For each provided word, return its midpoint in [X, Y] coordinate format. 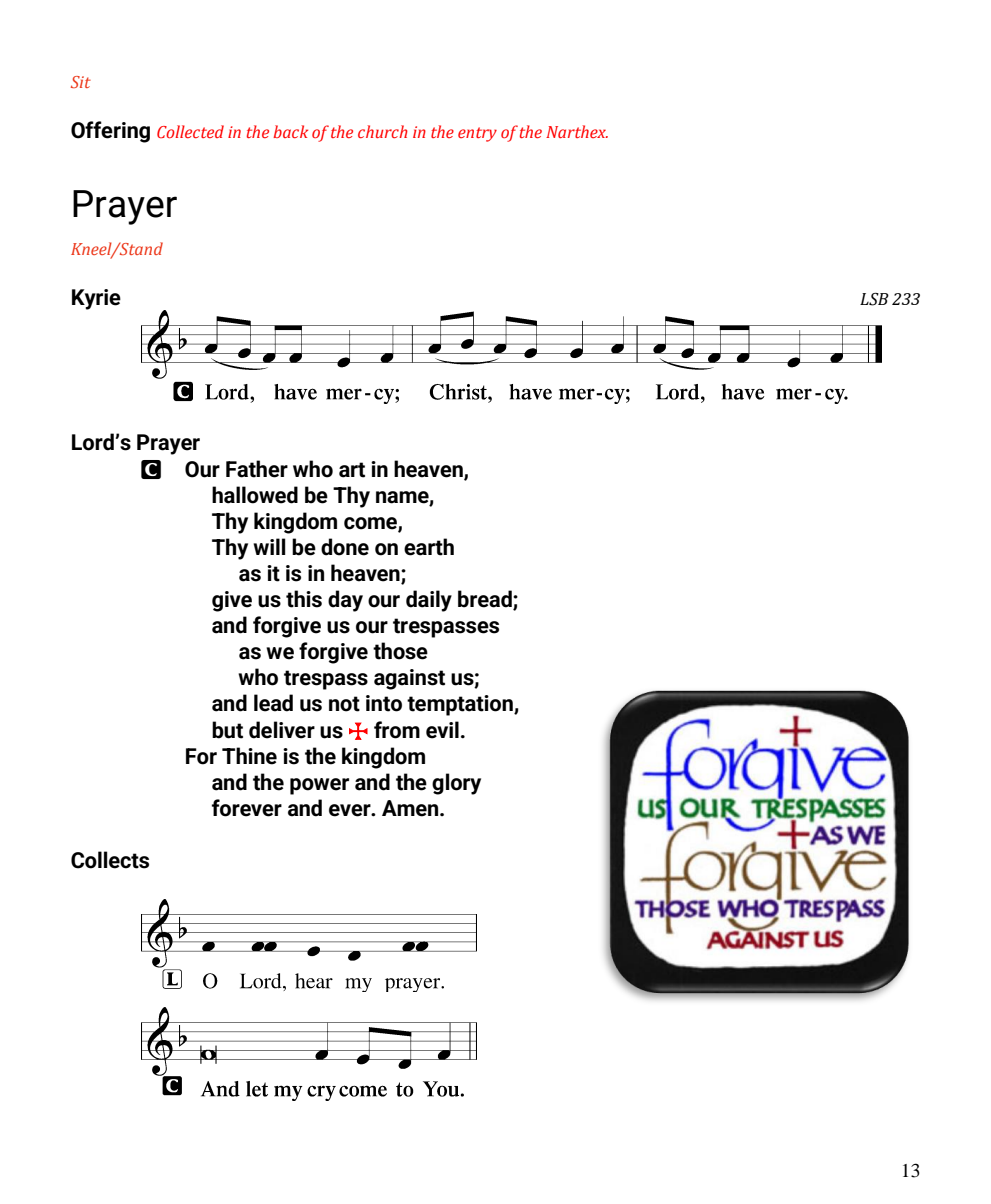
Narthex [577, 131]
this [304, 599]
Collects [110, 860]
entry [477, 134]
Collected [190, 131]
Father [257, 469]
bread [486, 600]
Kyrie [96, 299]
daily [429, 601]
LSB [874, 299]
